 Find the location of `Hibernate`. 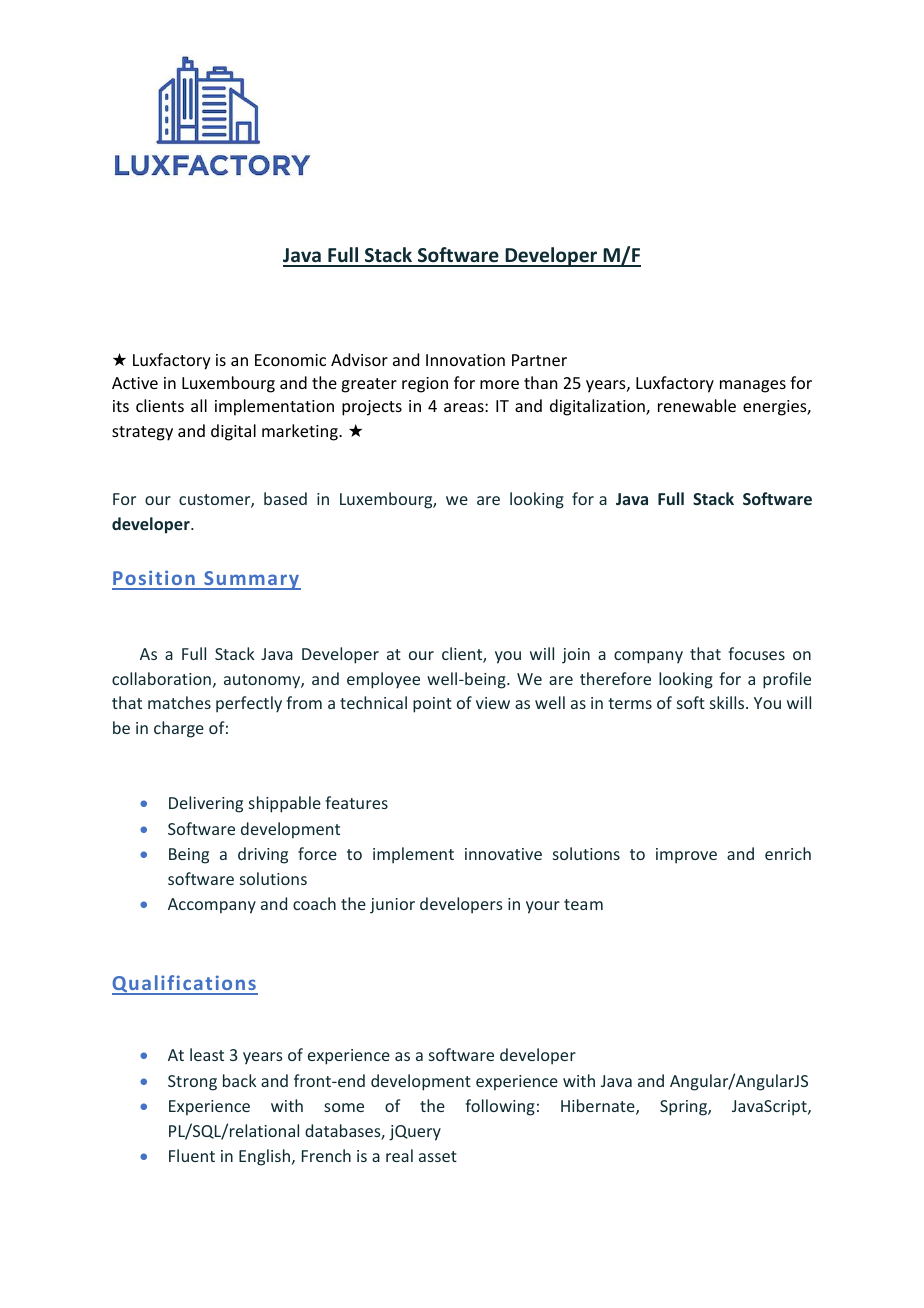

Hibernate is located at coordinates (599, 1107).
